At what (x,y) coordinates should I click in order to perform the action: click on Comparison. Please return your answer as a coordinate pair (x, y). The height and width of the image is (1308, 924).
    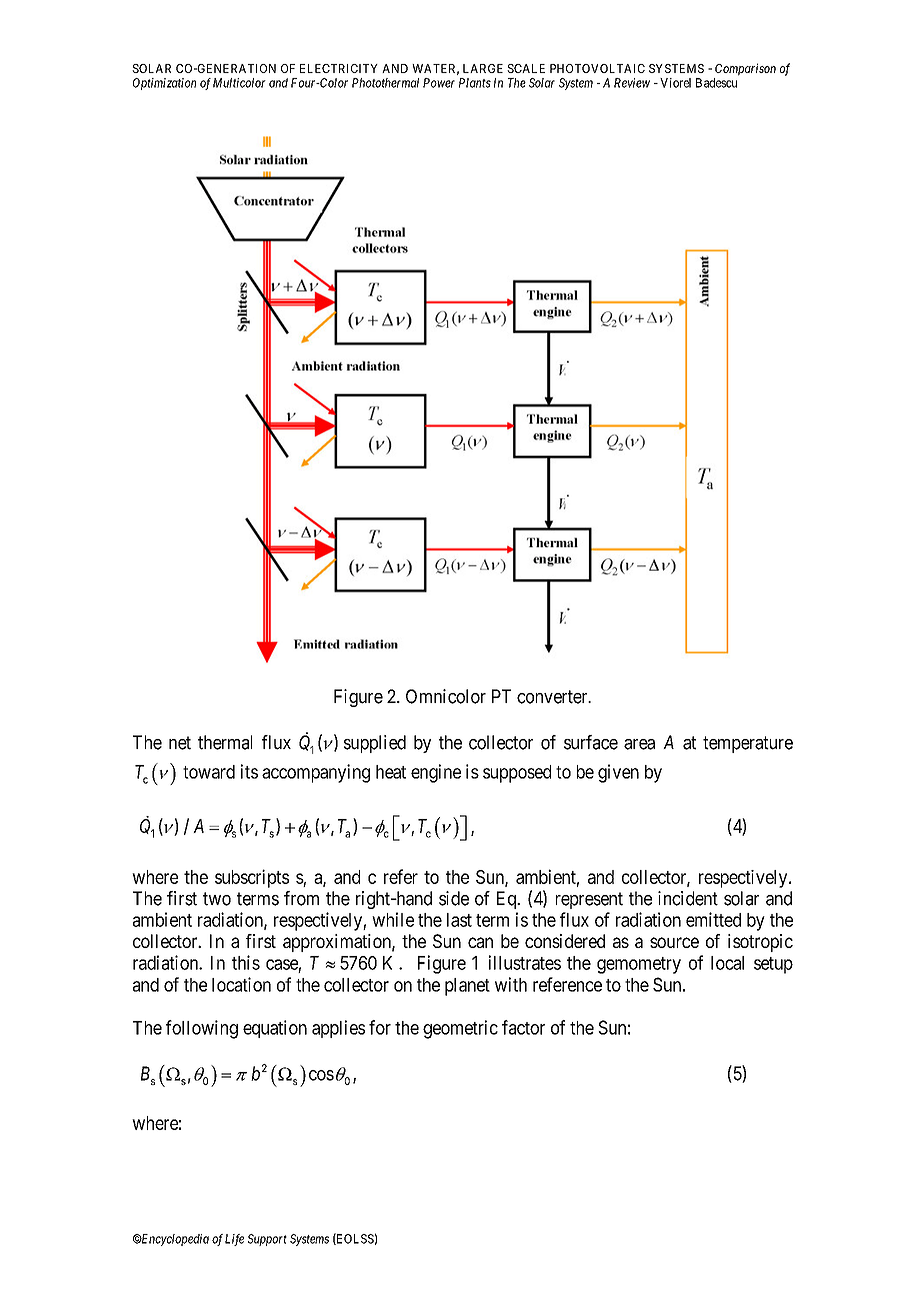
    Looking at the image, I should click on (745, 69).
